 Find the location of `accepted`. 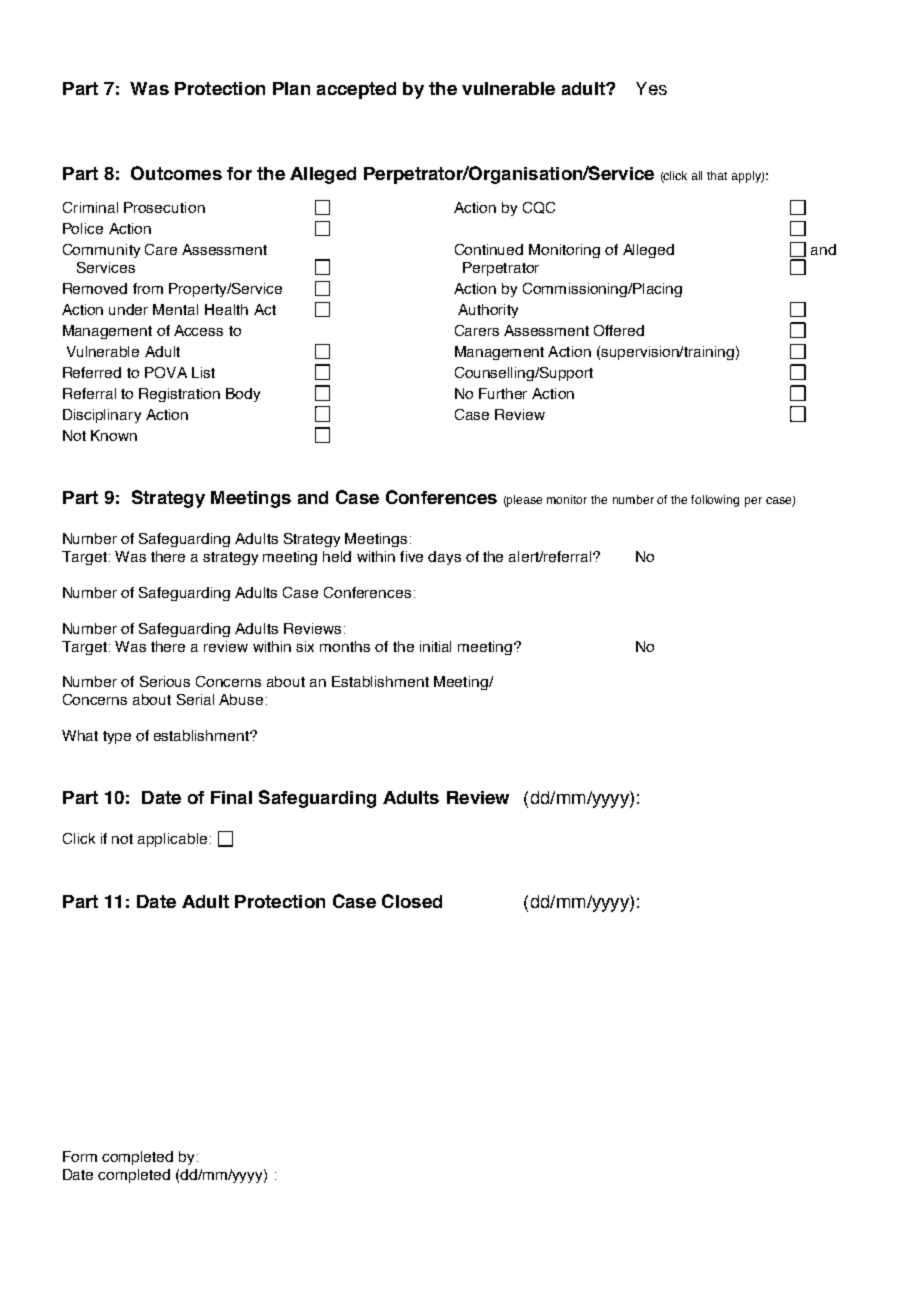

accepted is located at coordinates (356, 90).
